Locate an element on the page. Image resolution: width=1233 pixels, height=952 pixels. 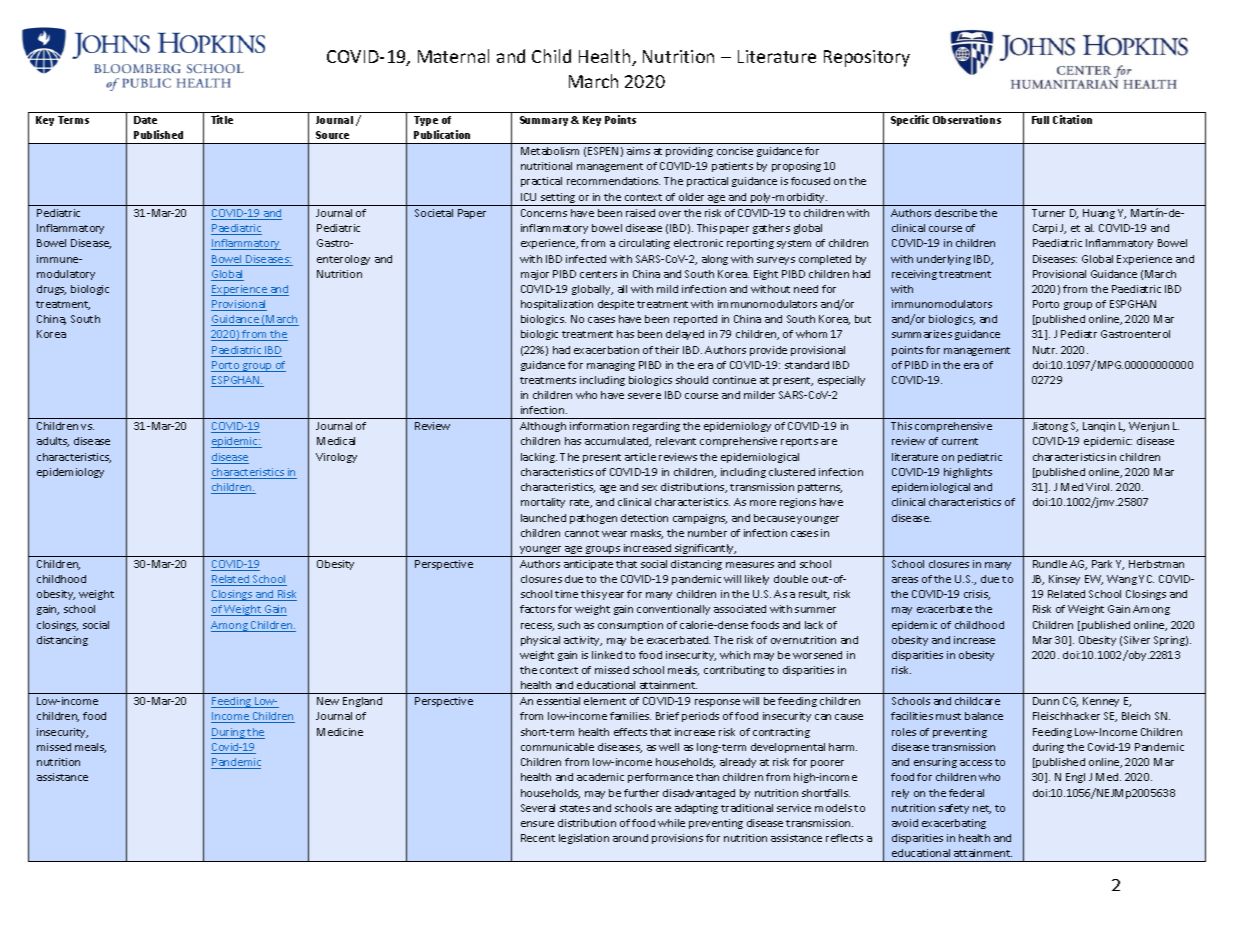
factors is located at coordinates (537, 609).
